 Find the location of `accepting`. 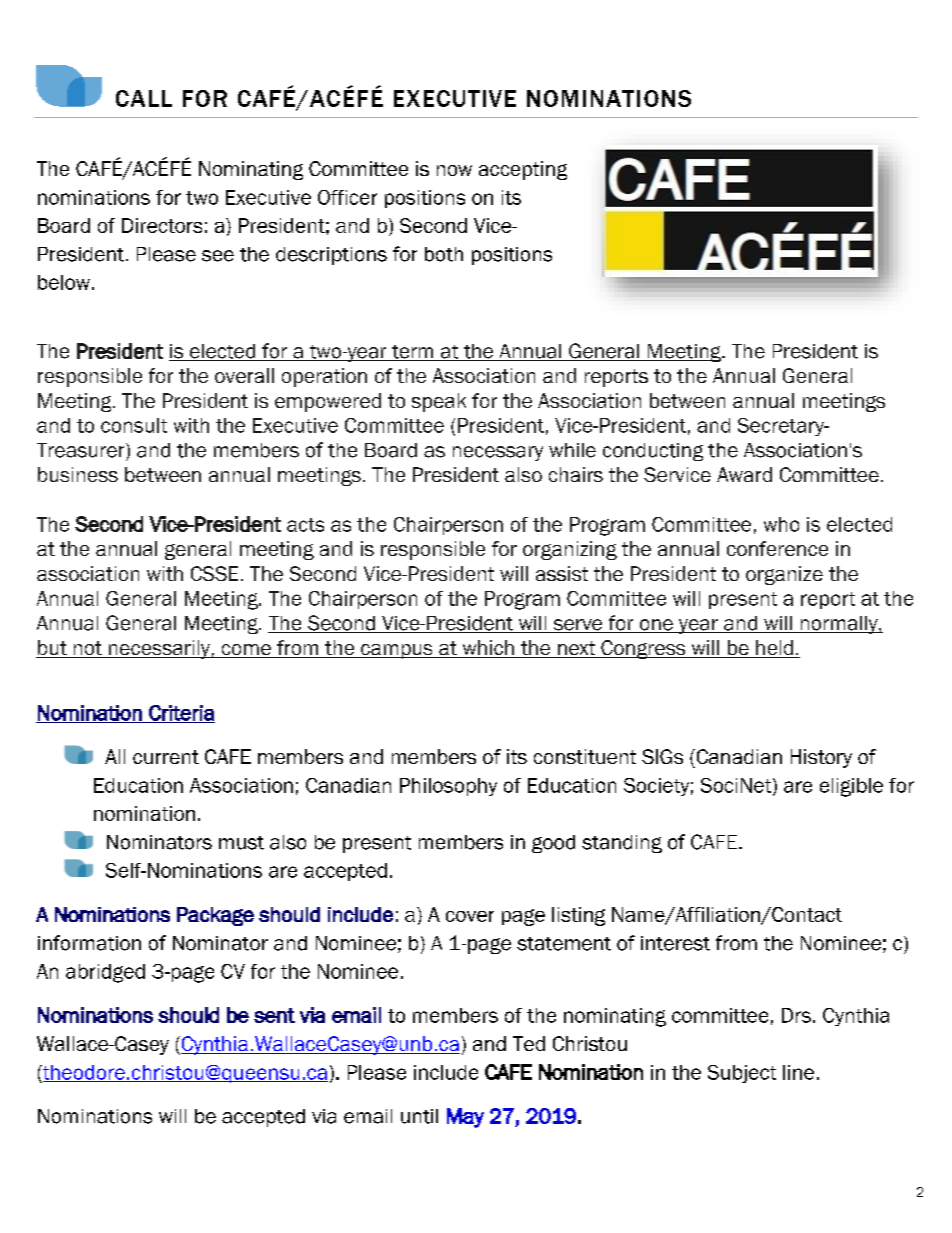

accepting is located at coordinates (523, 170).
